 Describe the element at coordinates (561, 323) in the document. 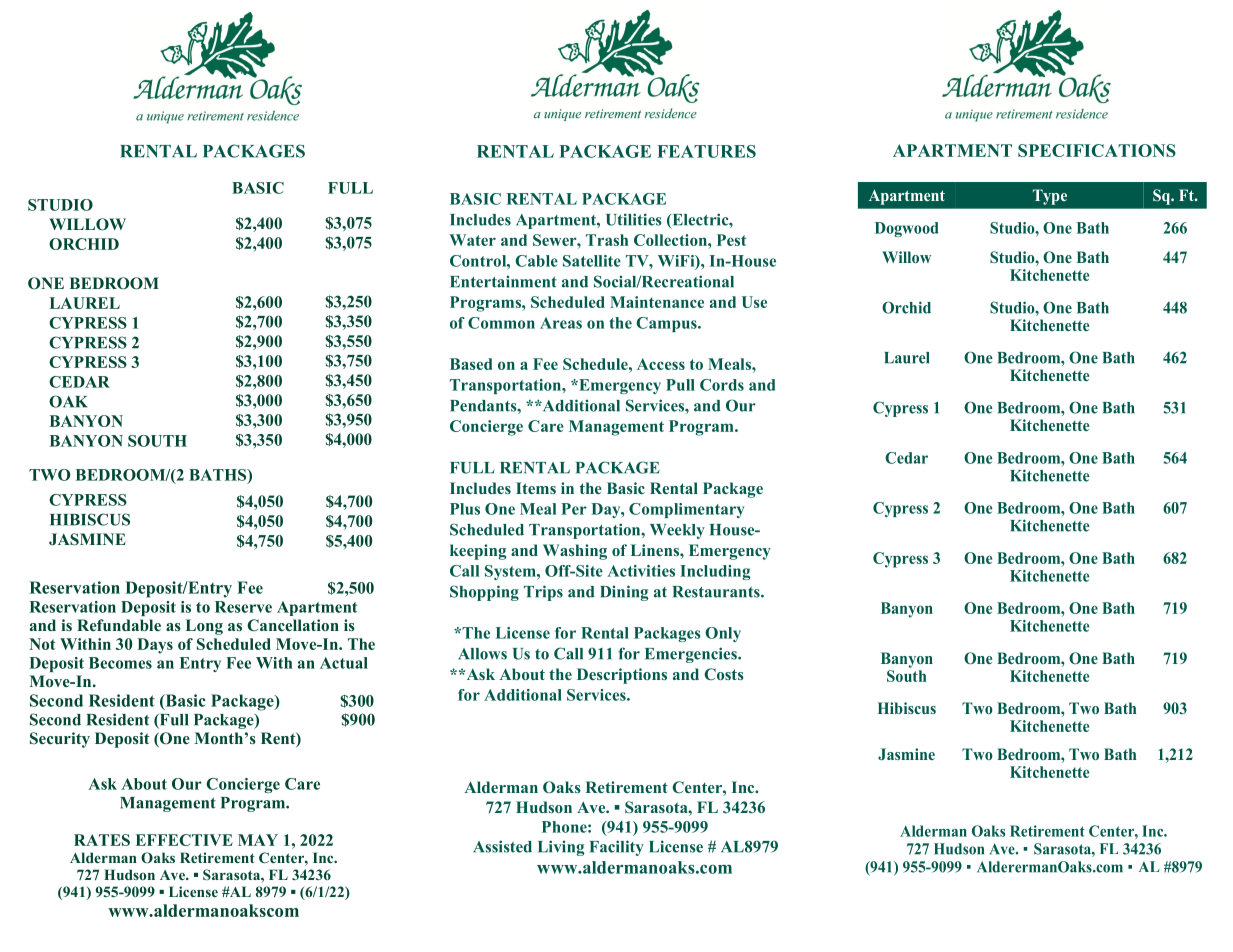

I see `Areas` at that location.
